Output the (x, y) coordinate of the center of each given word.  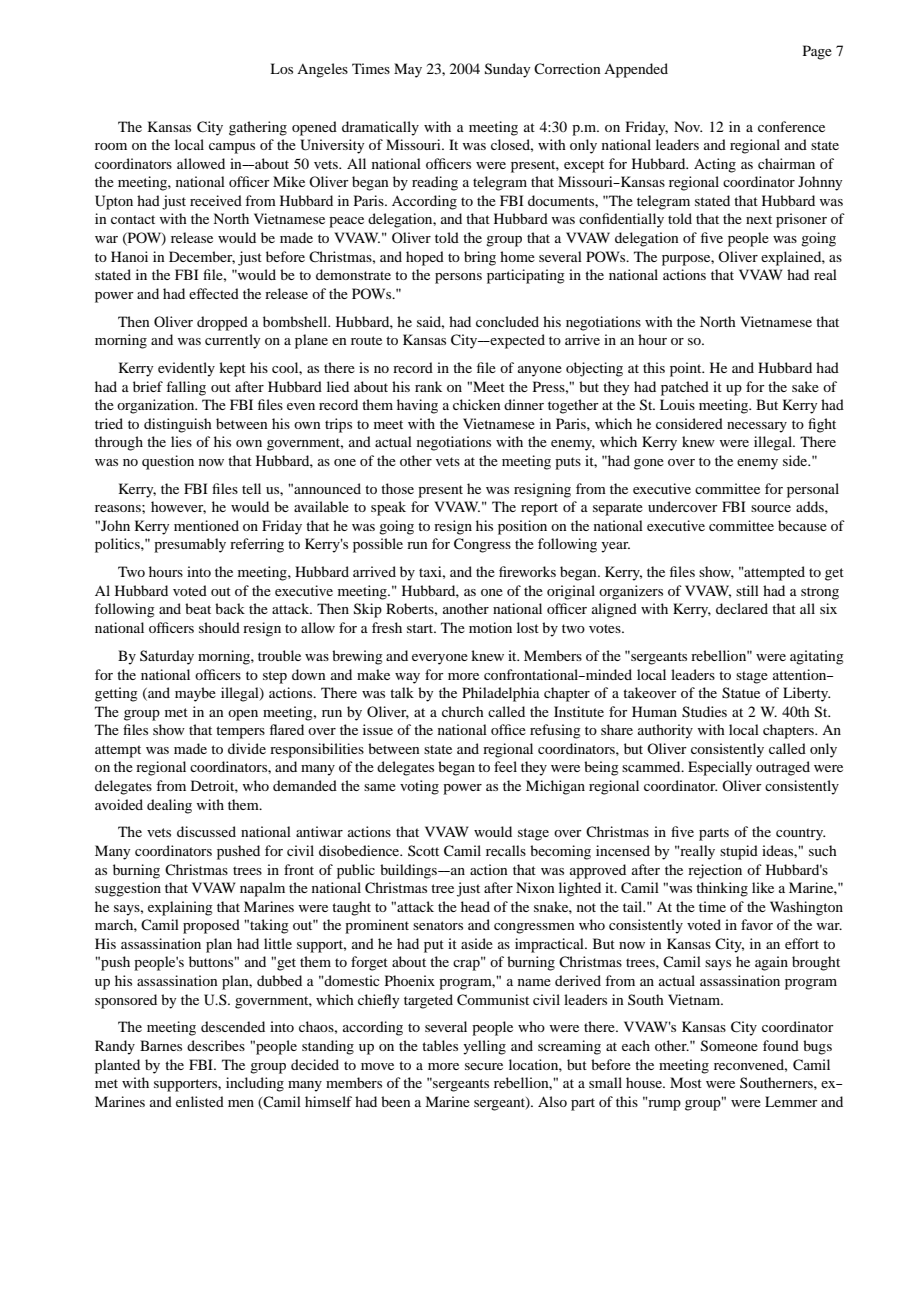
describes (216, 1045)
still (747, 590)
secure (484, 1066)
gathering (258, 128)
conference (791, 126)
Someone (729, 1046)
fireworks (527, 571)
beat (198, 608)
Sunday (507, 70)
